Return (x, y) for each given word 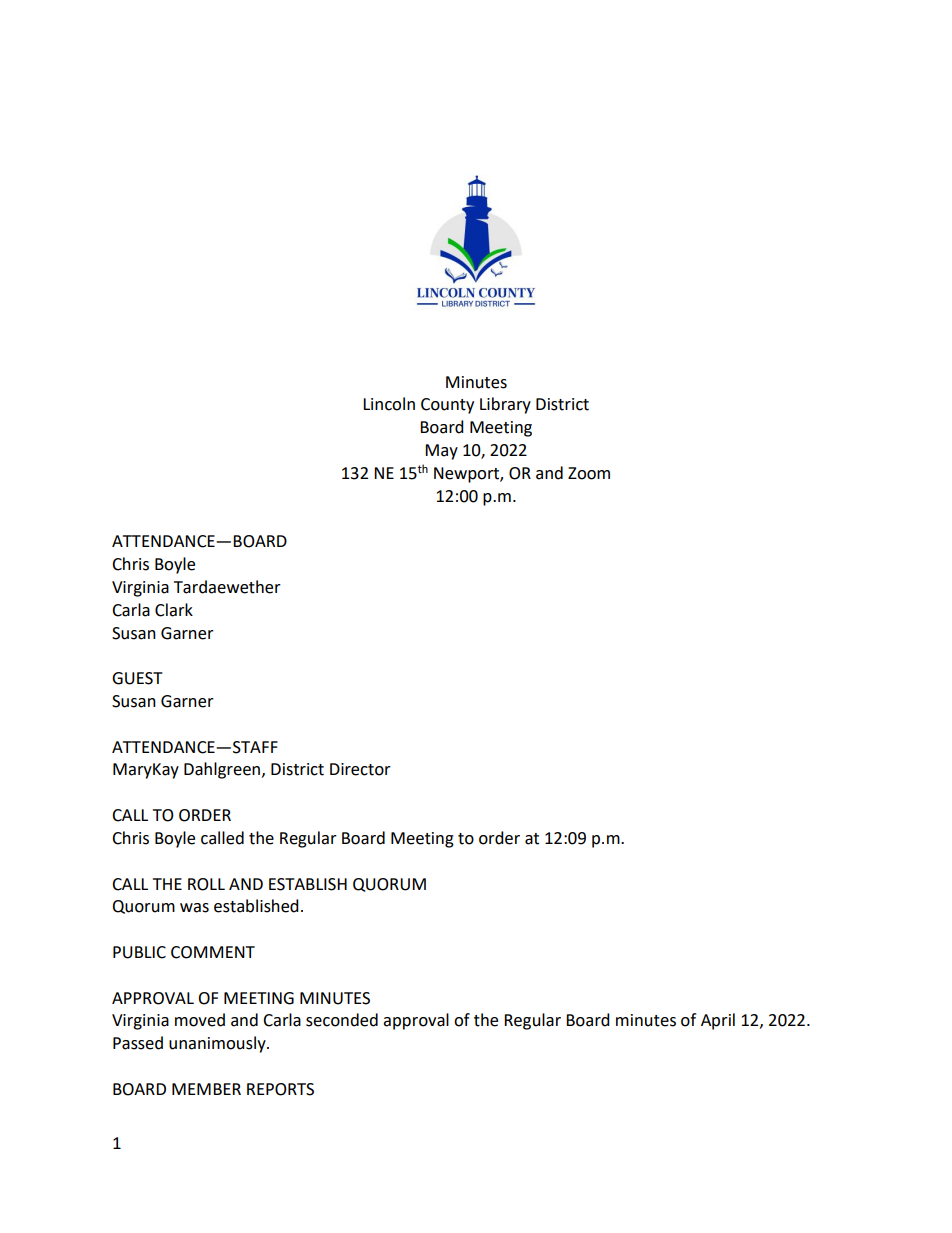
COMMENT (213, 952)
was (194, 908)
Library (505, 405)
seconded (342, 1020)
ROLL (206, 884)
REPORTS (280, 1089)
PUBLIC (139, 952)
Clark (174, 610)
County (447, 406)
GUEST (137, 678)
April (718, 1021)
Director (360, 769)
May (441, 452)
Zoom (589, 473)
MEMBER (206, 1089)
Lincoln (389, 404)
